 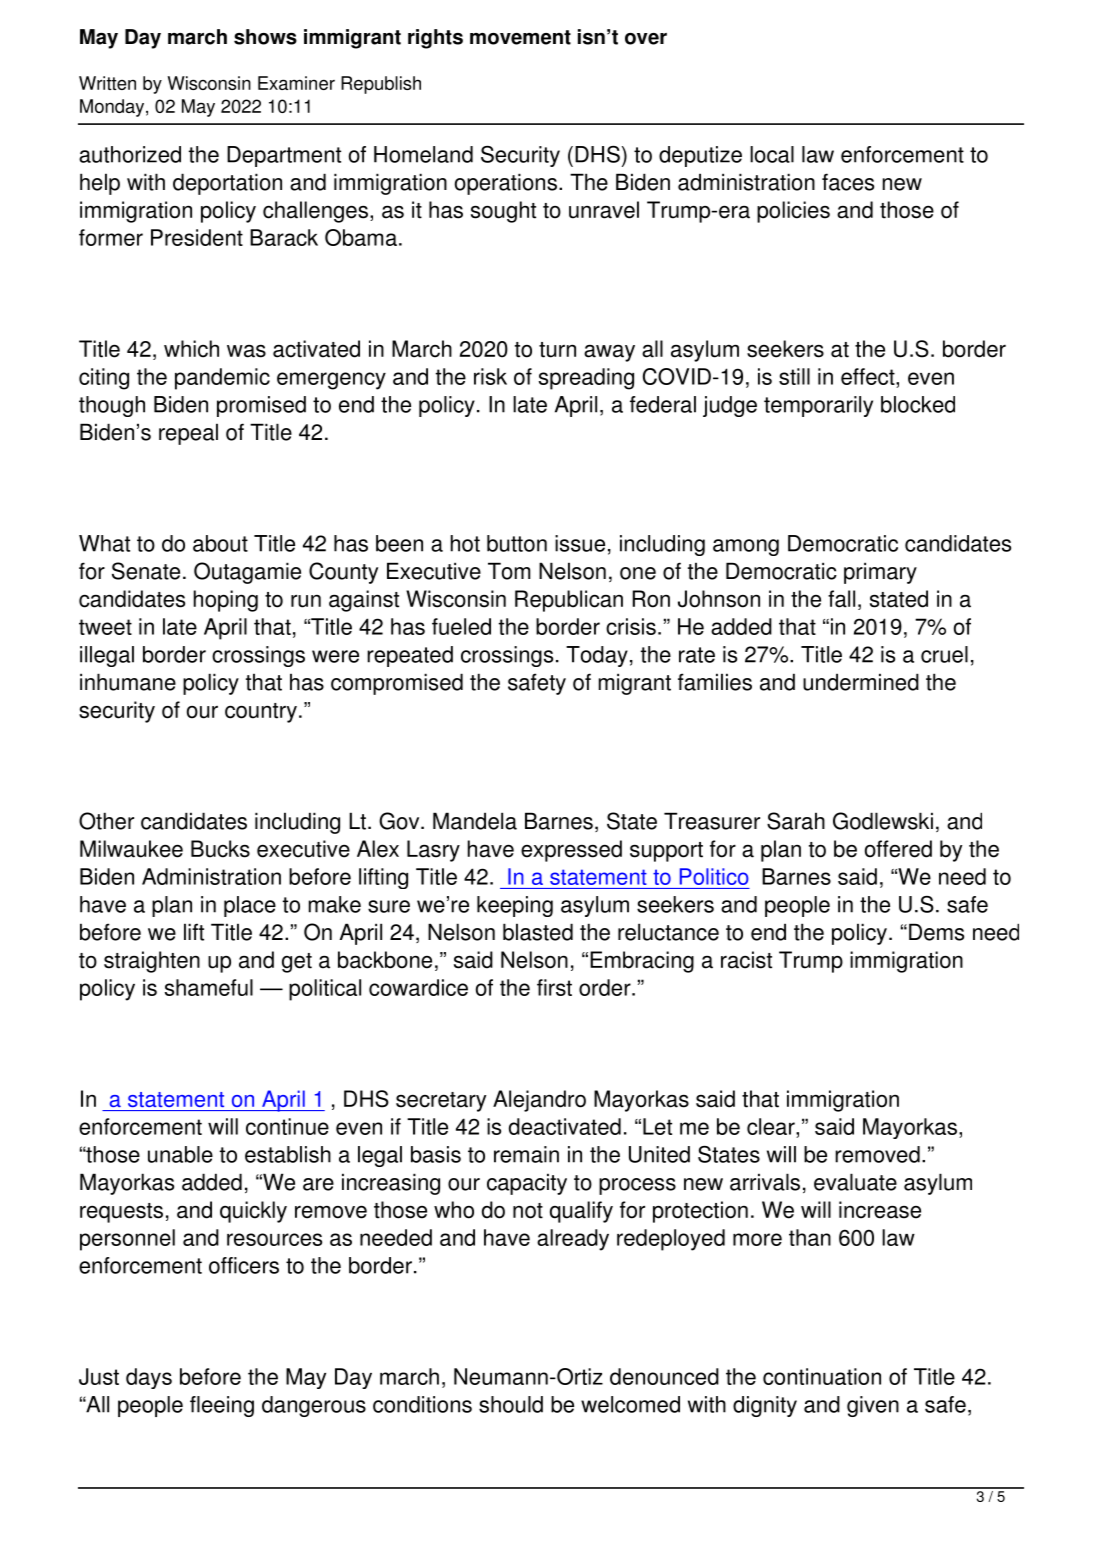 What do you see at coordinates (261, 713) in the page?
I see `country` at bounding box center [261, 713].
